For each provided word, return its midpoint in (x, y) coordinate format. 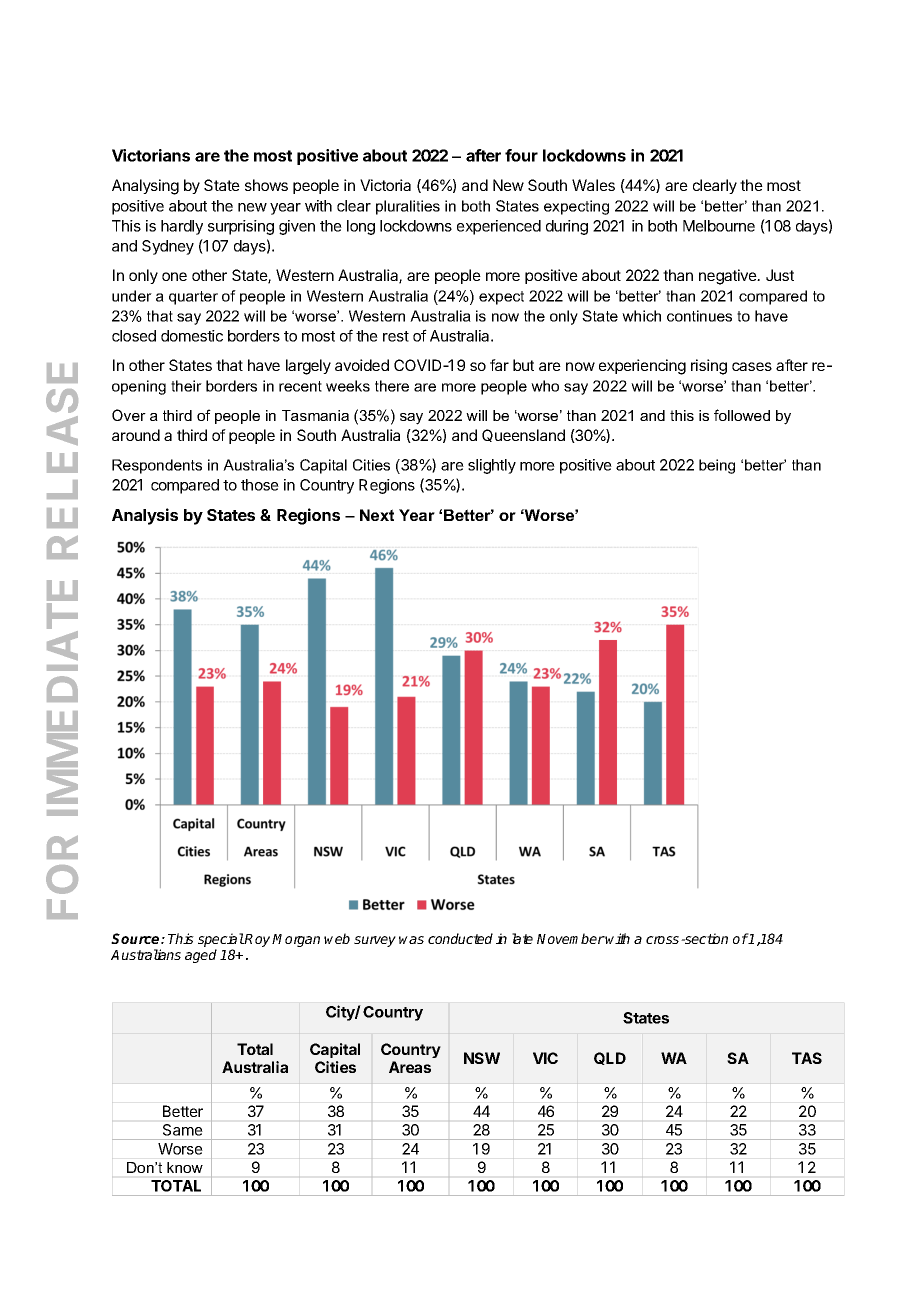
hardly (182, 227)
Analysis (145, 516)
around (136, 435)
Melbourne (719, 226)
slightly (492, 466)
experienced (499, 227)
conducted (460, 938)
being (717, 466)
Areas (410, 1067)
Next (377, 515)
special (221, 940)
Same (182, 1130)
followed (742, 415)
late (522, 938)
